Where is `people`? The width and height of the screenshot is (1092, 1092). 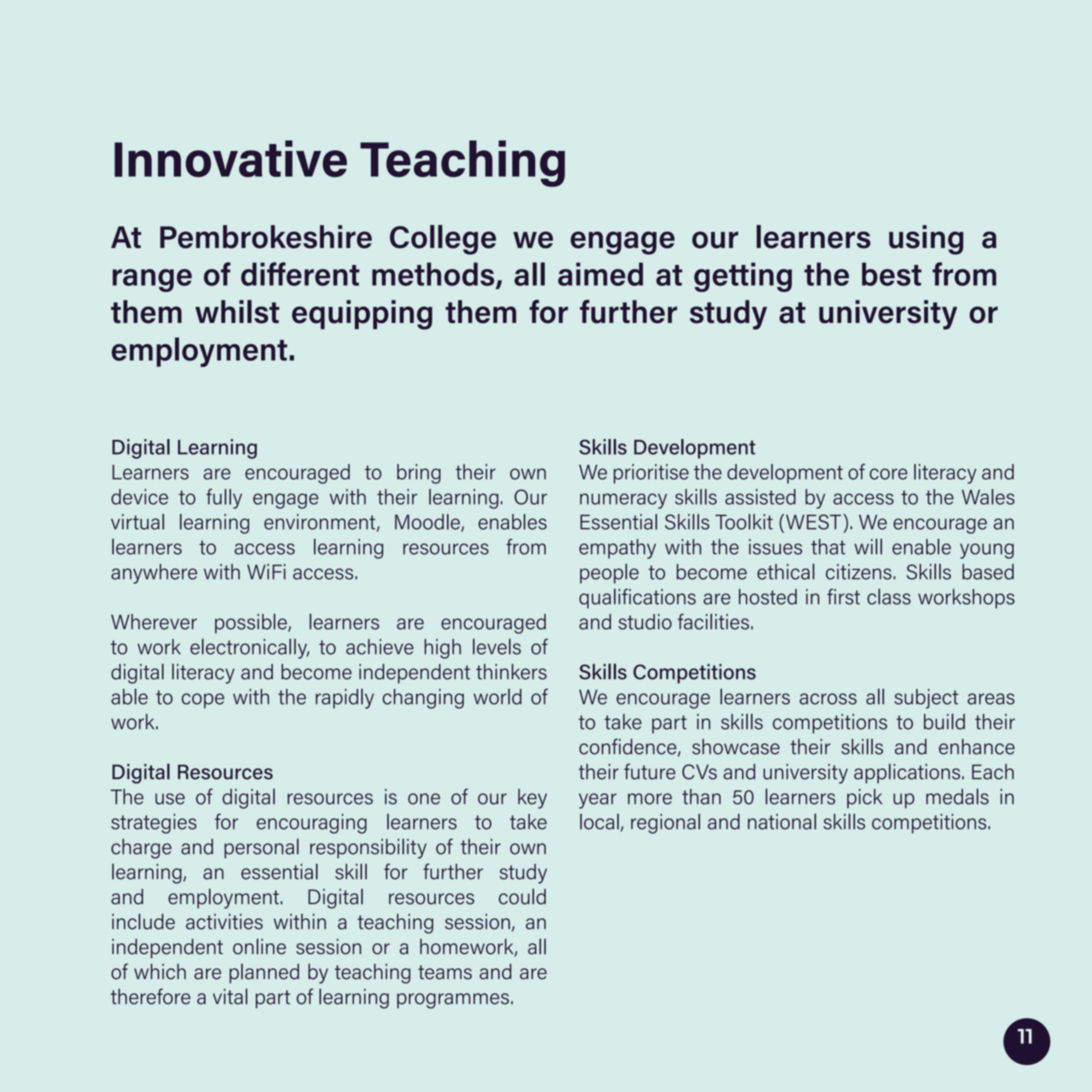
people is located at coordinates (609, 573).
